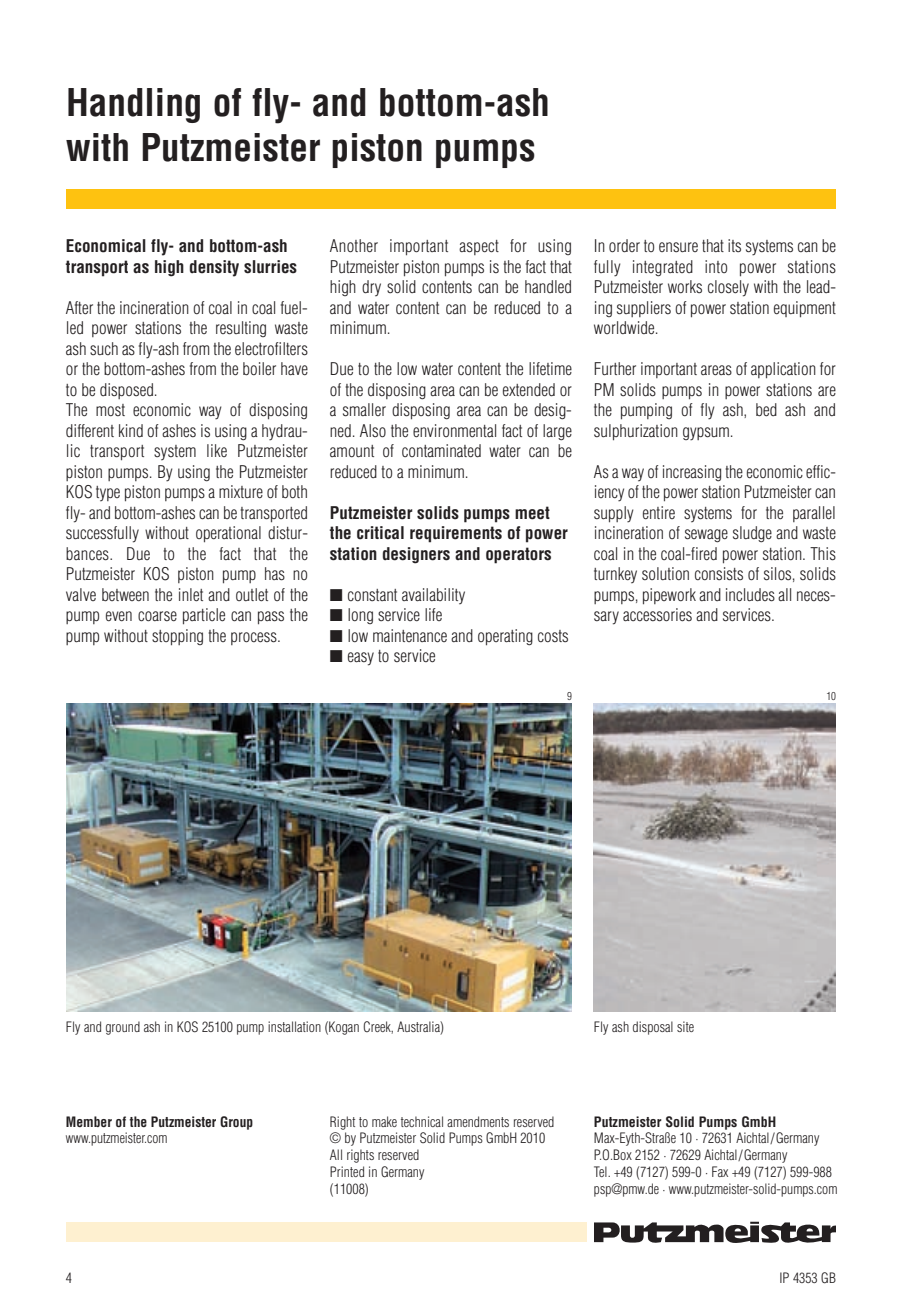  I want to click on stopping, so click(177, 637).
